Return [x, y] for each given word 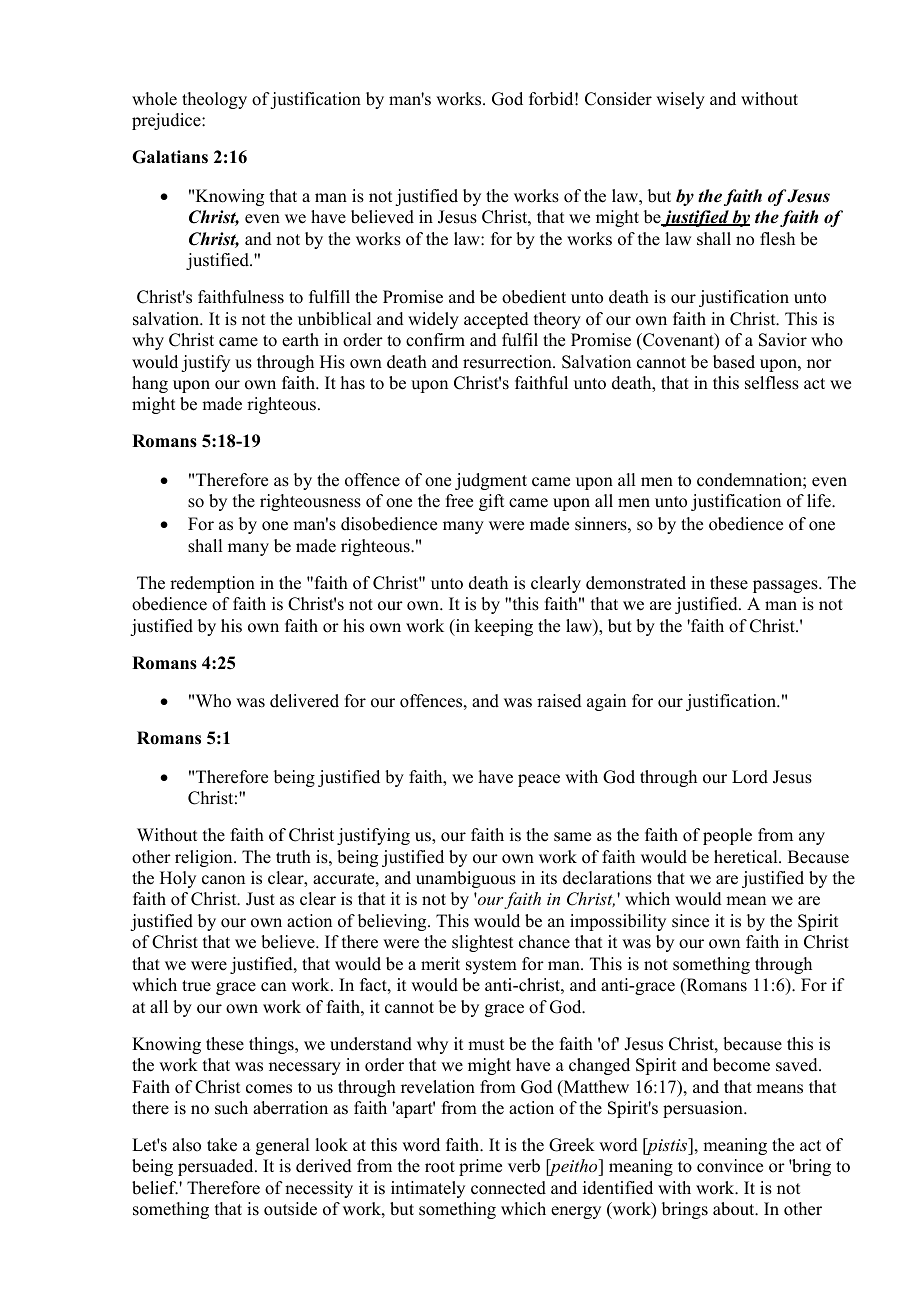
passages [786, 586]
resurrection [508, 362]
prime [480, 1167]
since [690, 921]
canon [223, 880]
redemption [212, 584]
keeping [503, 627]
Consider [618, 99]
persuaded [217, 1167]
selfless [772, 383]
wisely [680, 100]
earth [300, 340]
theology [214, 100]
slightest [482, 943]
